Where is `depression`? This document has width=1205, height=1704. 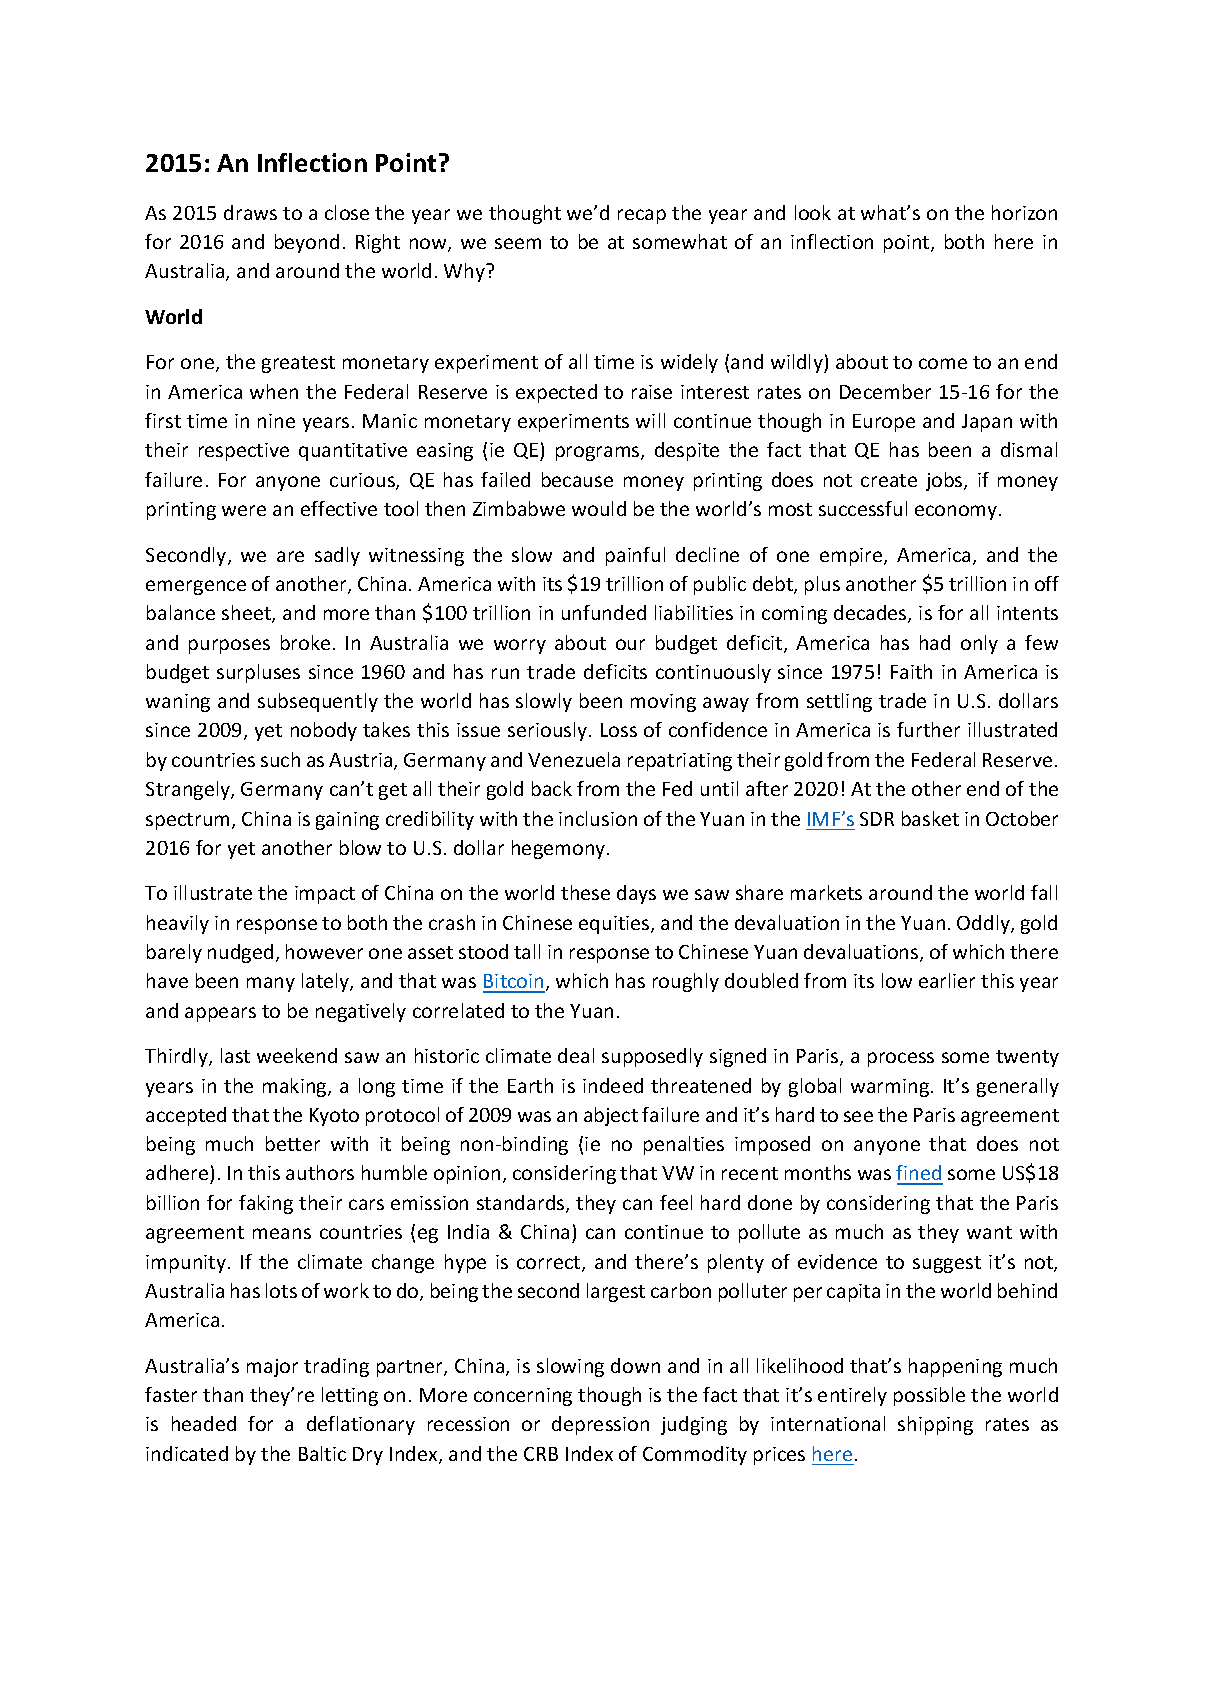
depression is located at coordinates (600, 1425).
